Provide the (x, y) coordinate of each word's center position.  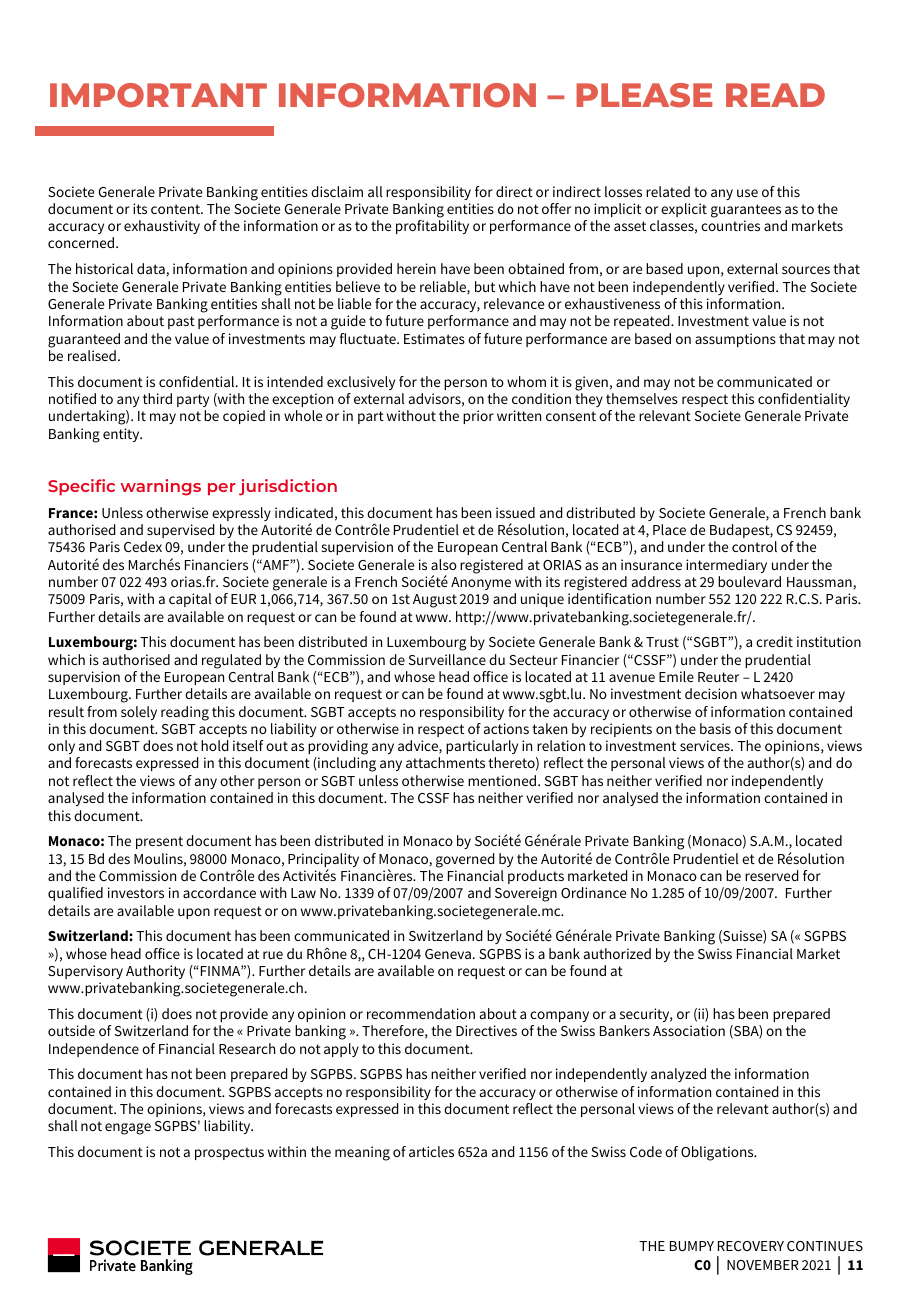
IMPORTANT (158, 95)
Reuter (718, 677)
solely (139, 713)
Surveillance (447, 659)
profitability (432, 227)
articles (431, 1151)
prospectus (229, 1153)
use (747, 193)
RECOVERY (751, 1246)
